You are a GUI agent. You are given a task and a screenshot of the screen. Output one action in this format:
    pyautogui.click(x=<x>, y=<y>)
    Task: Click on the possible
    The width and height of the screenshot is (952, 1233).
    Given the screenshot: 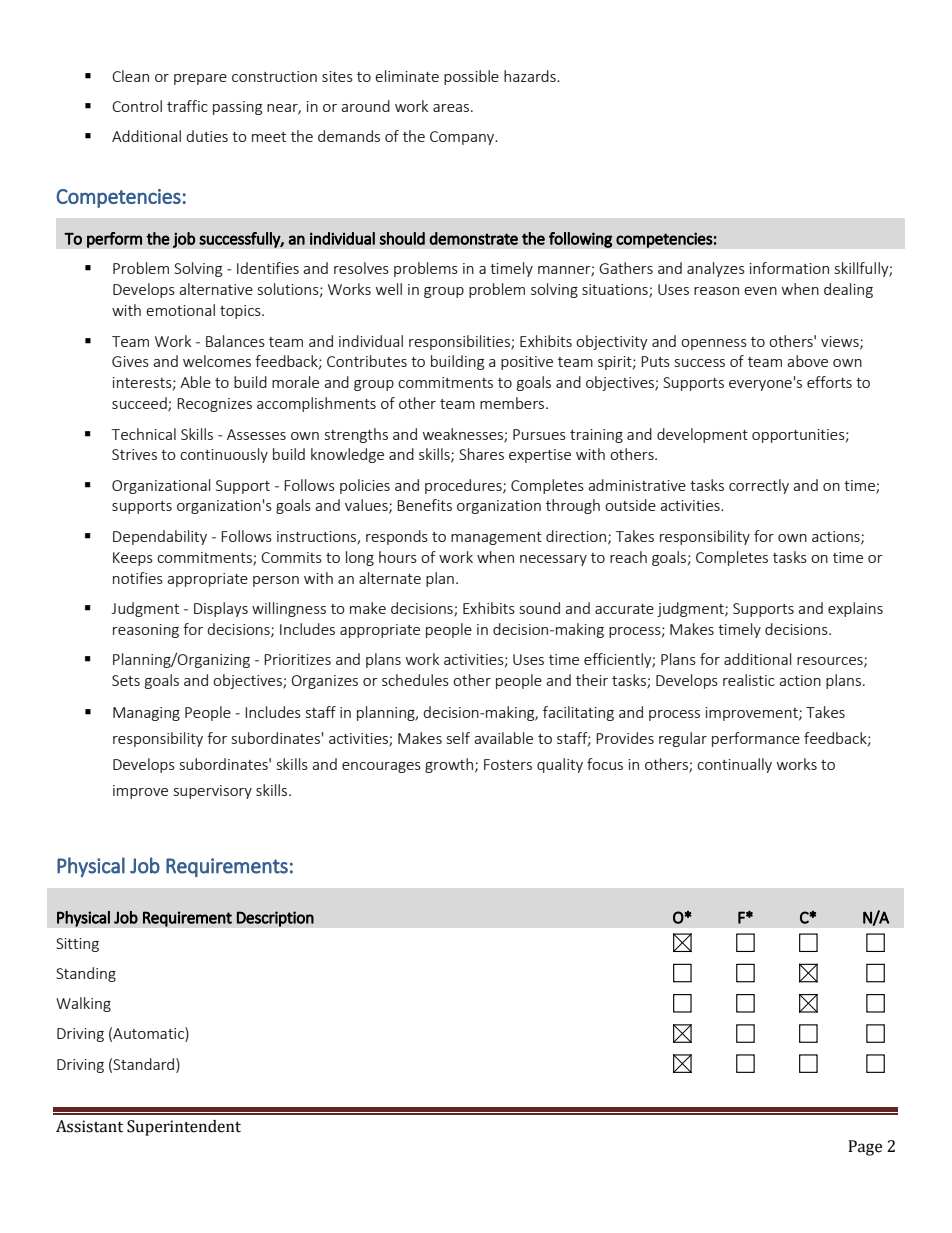 What is the action you would take?
    pyautogui.click(x=471, y=77)
